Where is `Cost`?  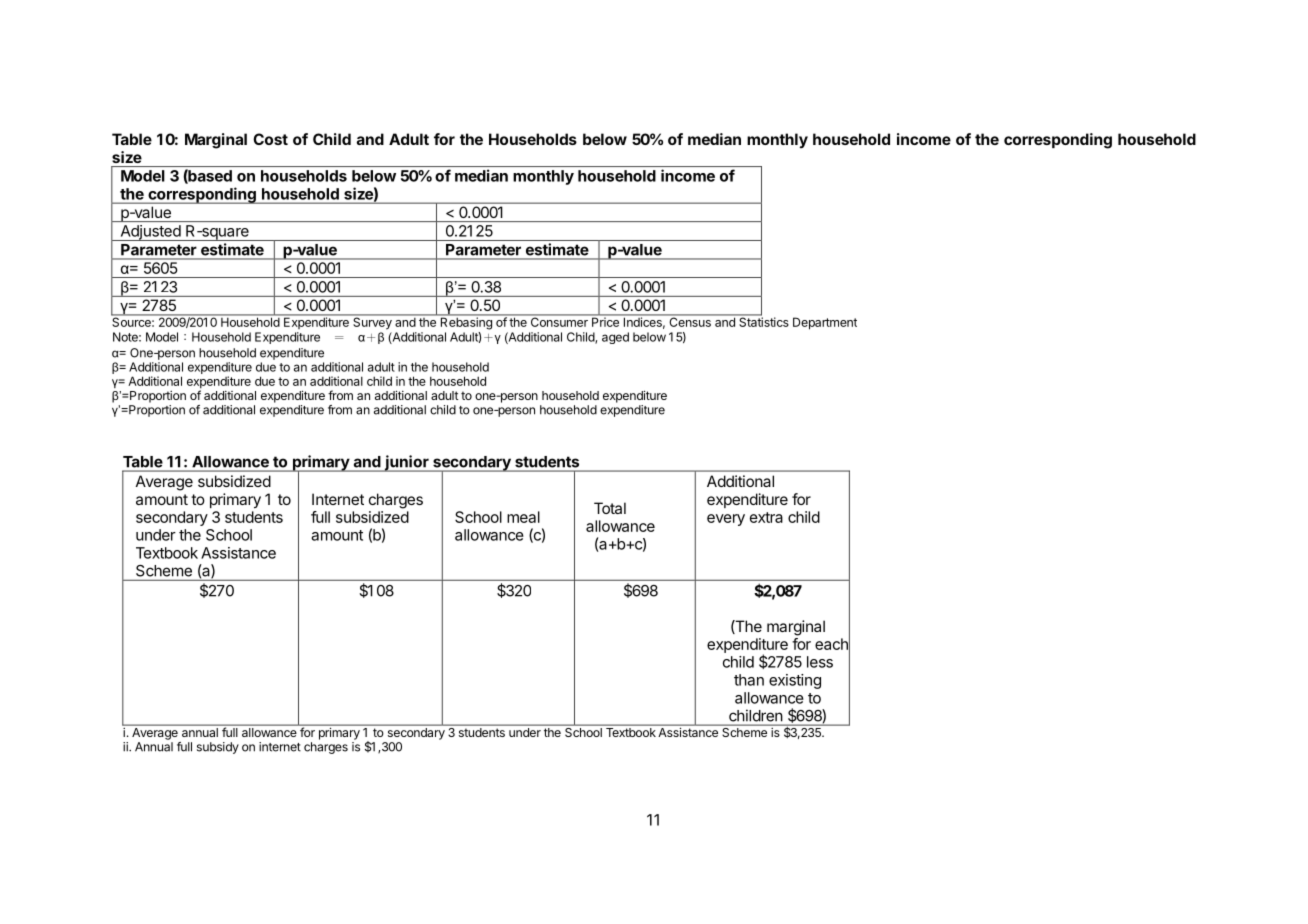 Cost is located at coordinates (270, 139).
